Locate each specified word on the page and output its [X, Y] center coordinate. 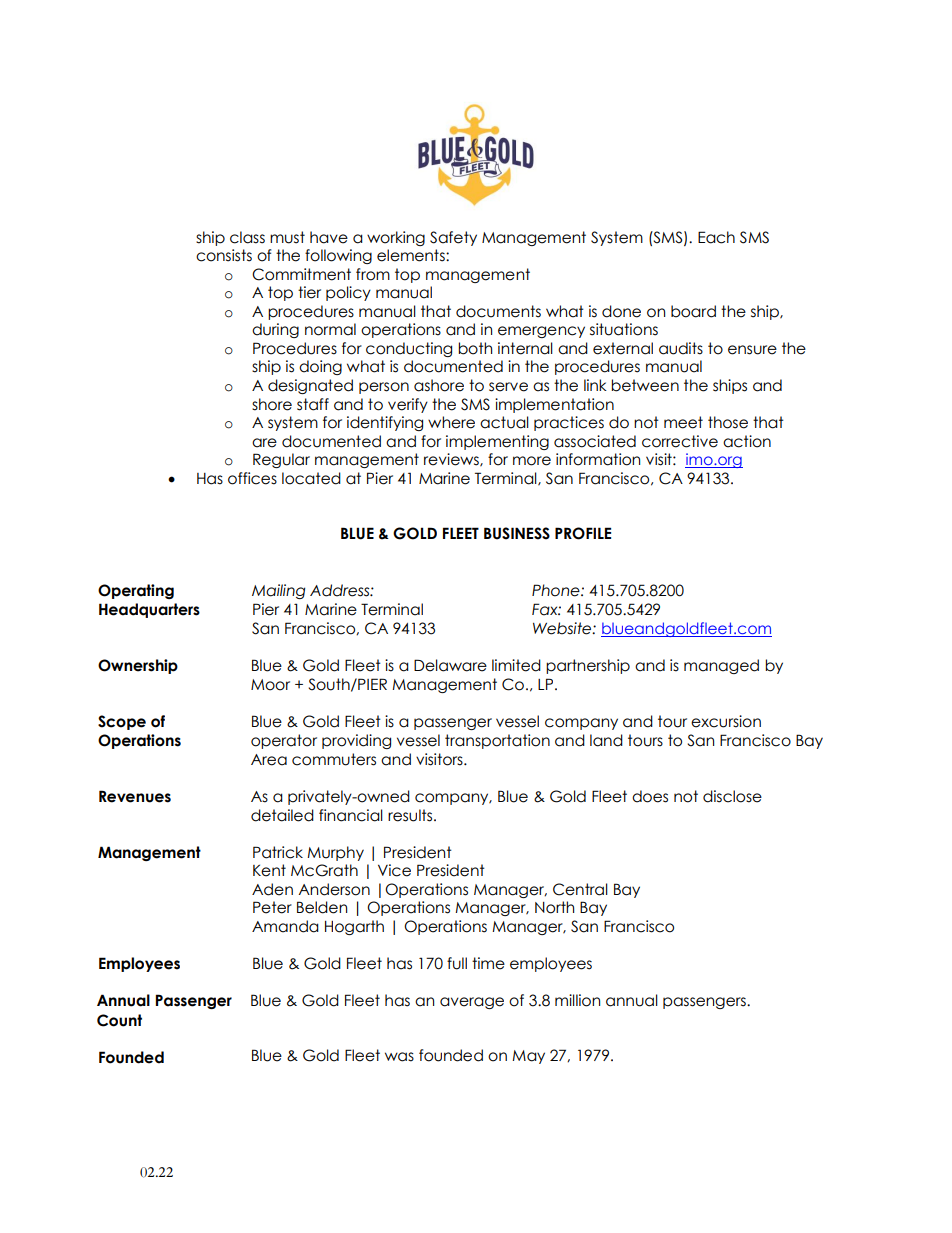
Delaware [450, 665]
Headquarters [149, 610]
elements [412, 255]
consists [224, 255]
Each [716, 237]
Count [119, 1020]
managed [721, 666]
